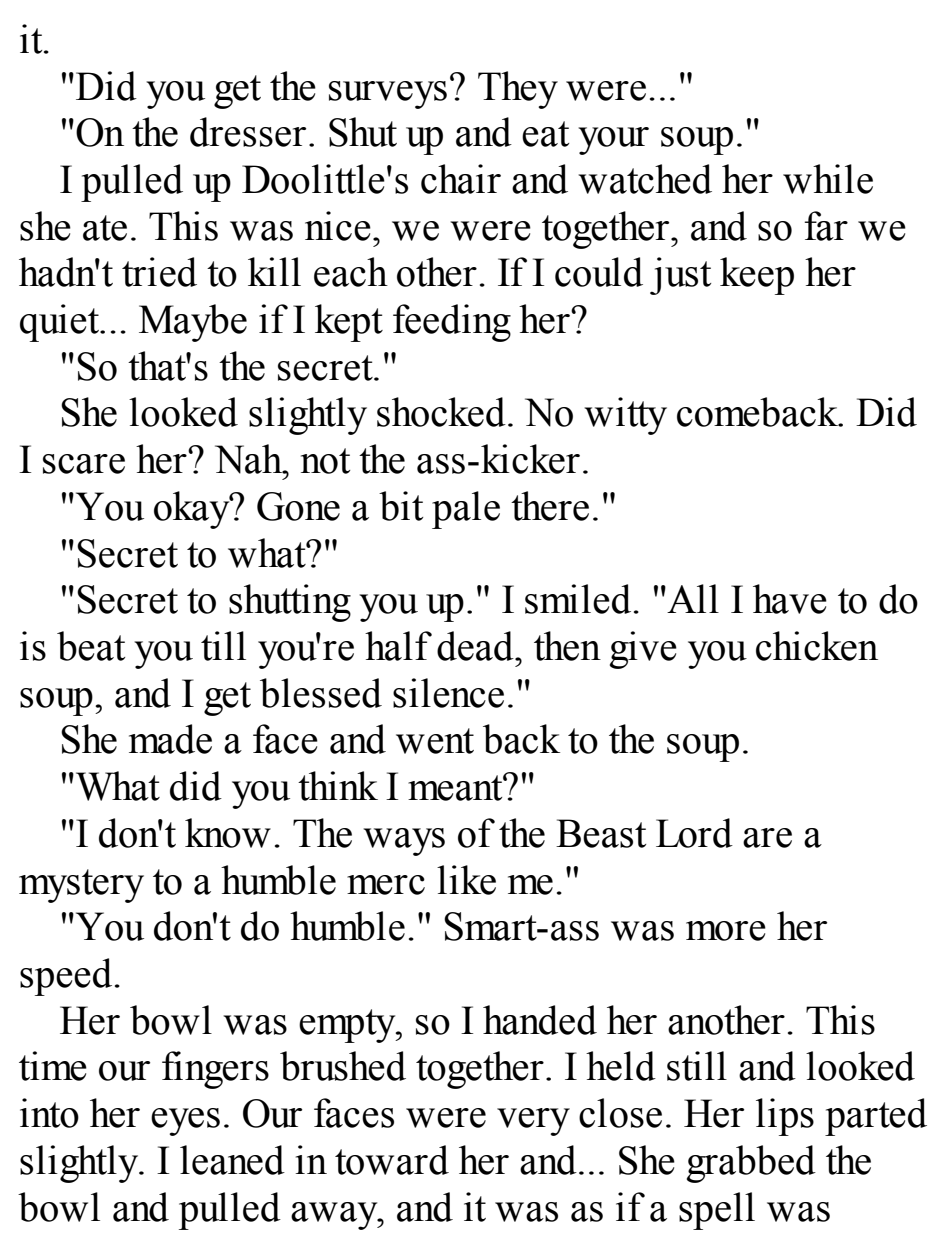 This document has height=1251, width=952. Describe the element at coordinates (232, 1160) in the document. I see `leaned` at that location.
